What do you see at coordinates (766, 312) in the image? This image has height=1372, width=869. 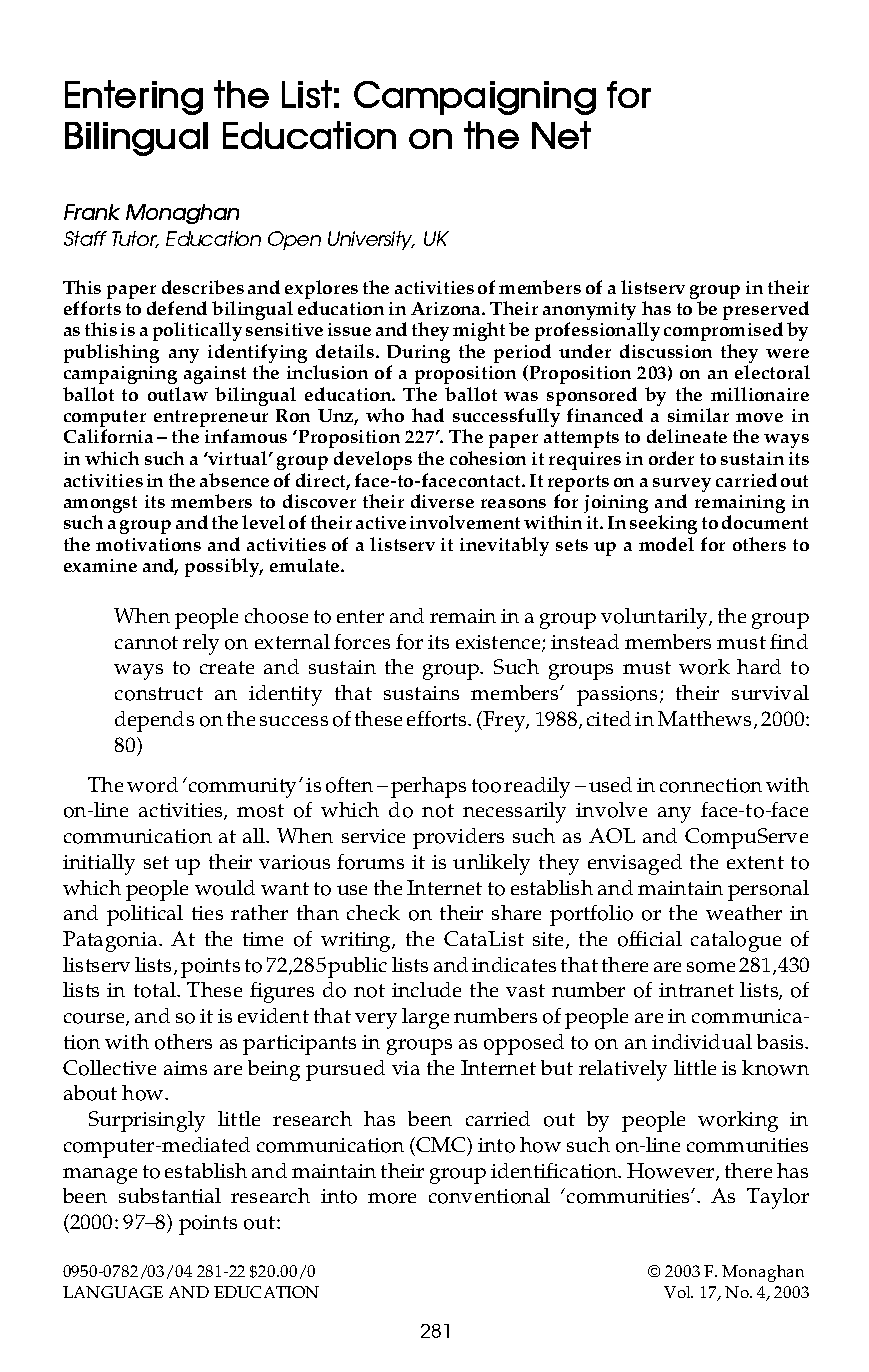 I see `preserved` at bounding box center [766, 312].
